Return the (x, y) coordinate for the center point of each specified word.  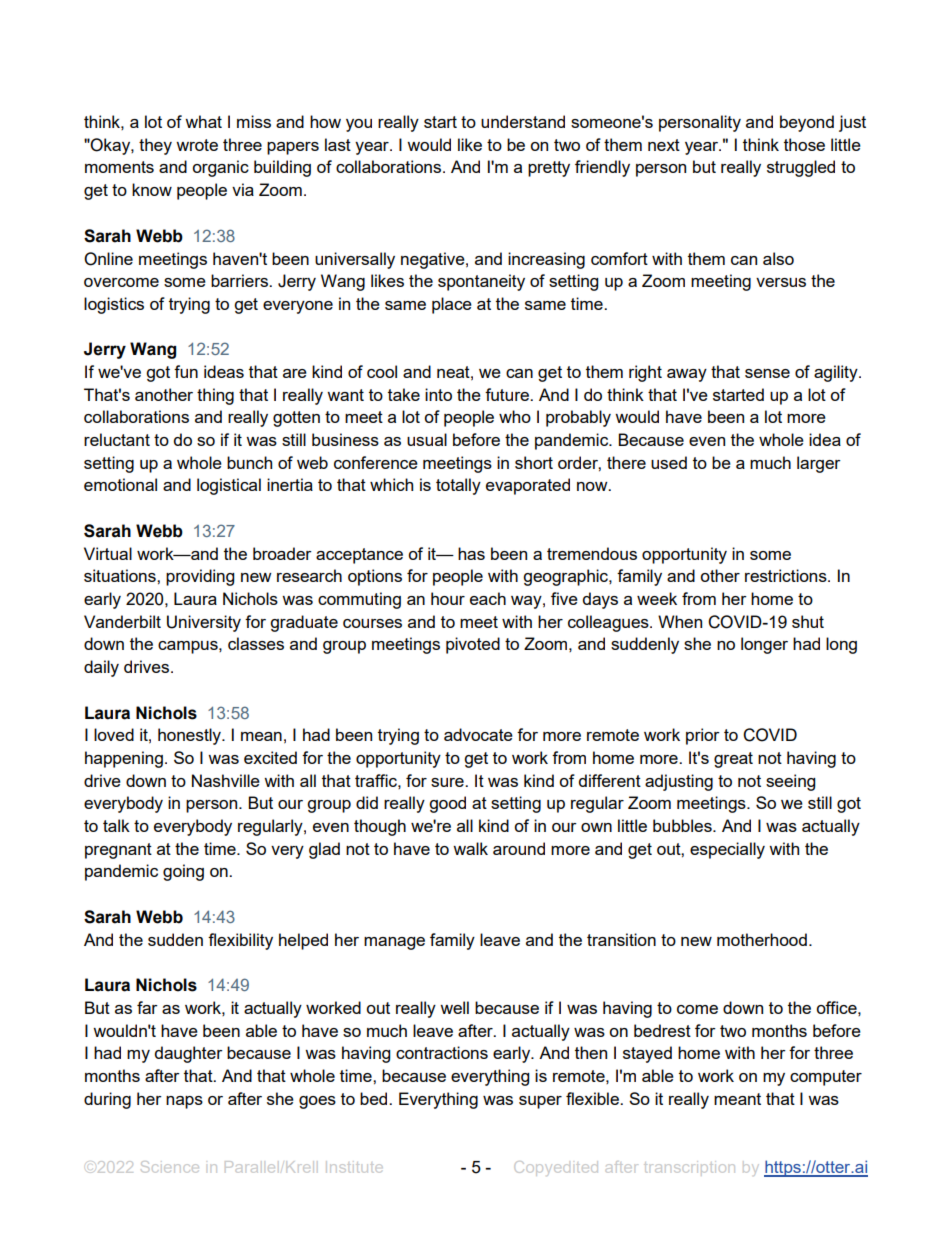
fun (186, 371)
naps (184, 1102)
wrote (197, 145)
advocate (478, 734)
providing (200, 577)
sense (767, 373)
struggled (801, 168)
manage (394, 943)
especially (727, 850)
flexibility (240, 941)
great (733, 760)
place (452, 305)
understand (523, 121)
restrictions (787, 575)
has (471, 553)
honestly (191, 736)
